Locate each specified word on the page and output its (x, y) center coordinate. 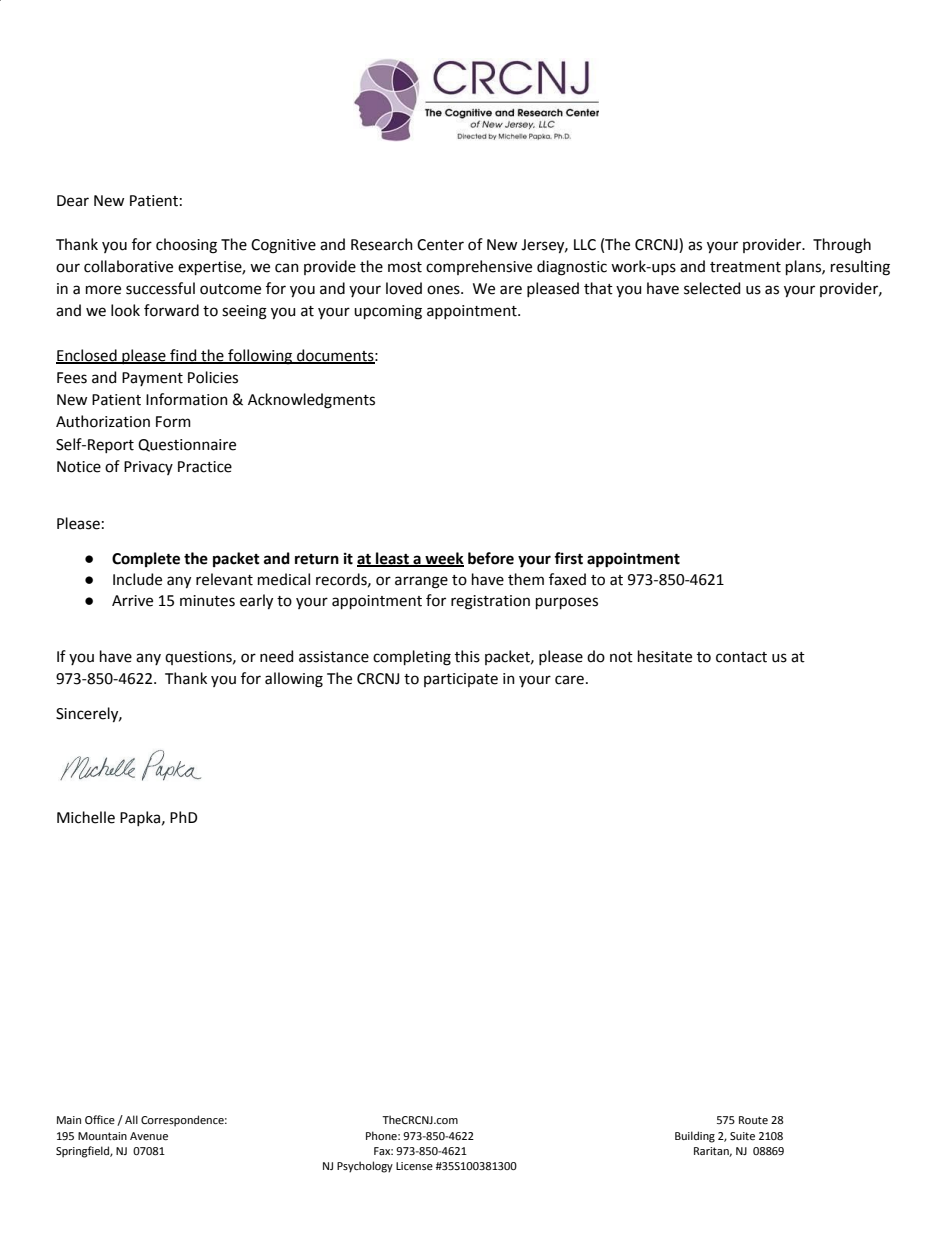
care (569, 680)
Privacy (148, 468)
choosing (186, 246)
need (276, 656)
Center (440, 245)
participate (461, 680)
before (491, 558)
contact (741, 657)
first (568, 558)
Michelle (86, 817)
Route (753, 1120)
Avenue (149, 1136)
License (414, 1166)
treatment (745, 267)
